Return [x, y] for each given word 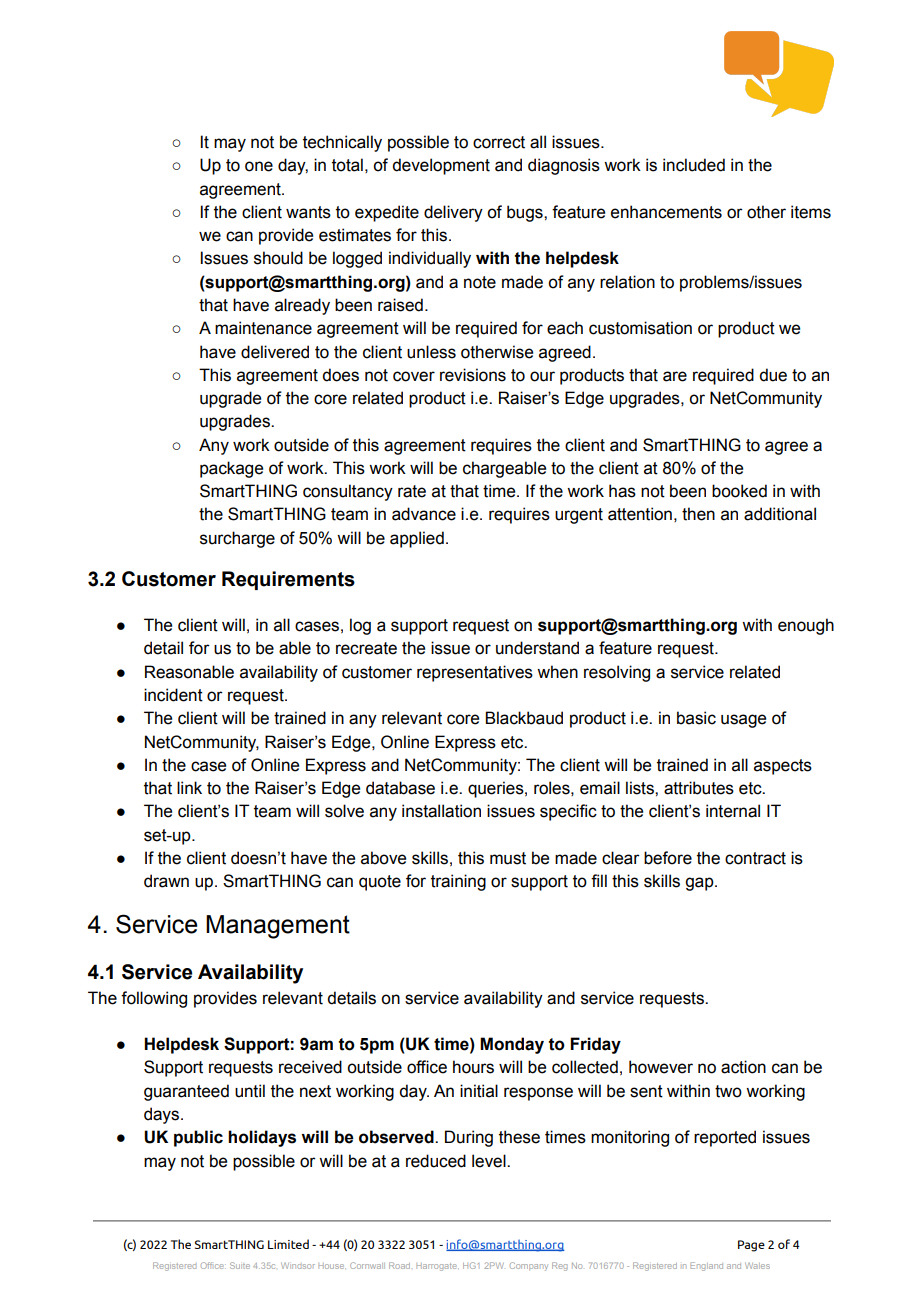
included [694, 165]
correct [499, 142]
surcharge [237, 539]
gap [700, 884]
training [458, 882]
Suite [240, 1265]
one [259, 166]
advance [424, 514]
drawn [166, 881]
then [698, 514]
